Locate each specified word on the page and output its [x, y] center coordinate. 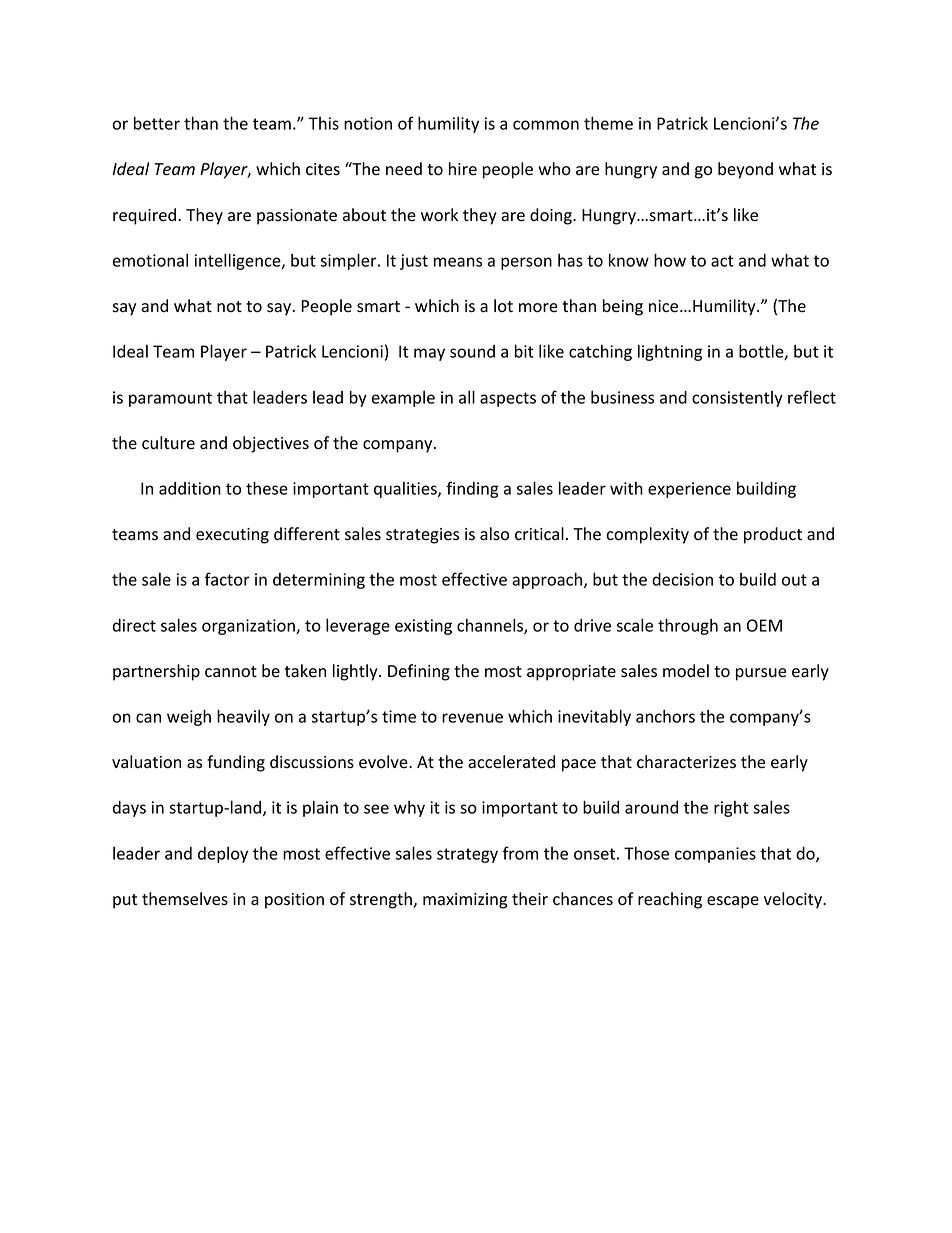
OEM [764, 625]
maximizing [465, 901]
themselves [185, 899]
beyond [745, 170]
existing [423, 627]
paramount [170, 399]
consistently [737, 399]
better [157, 123]
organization [249, 627]
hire [463, 169]
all [467, 397]
